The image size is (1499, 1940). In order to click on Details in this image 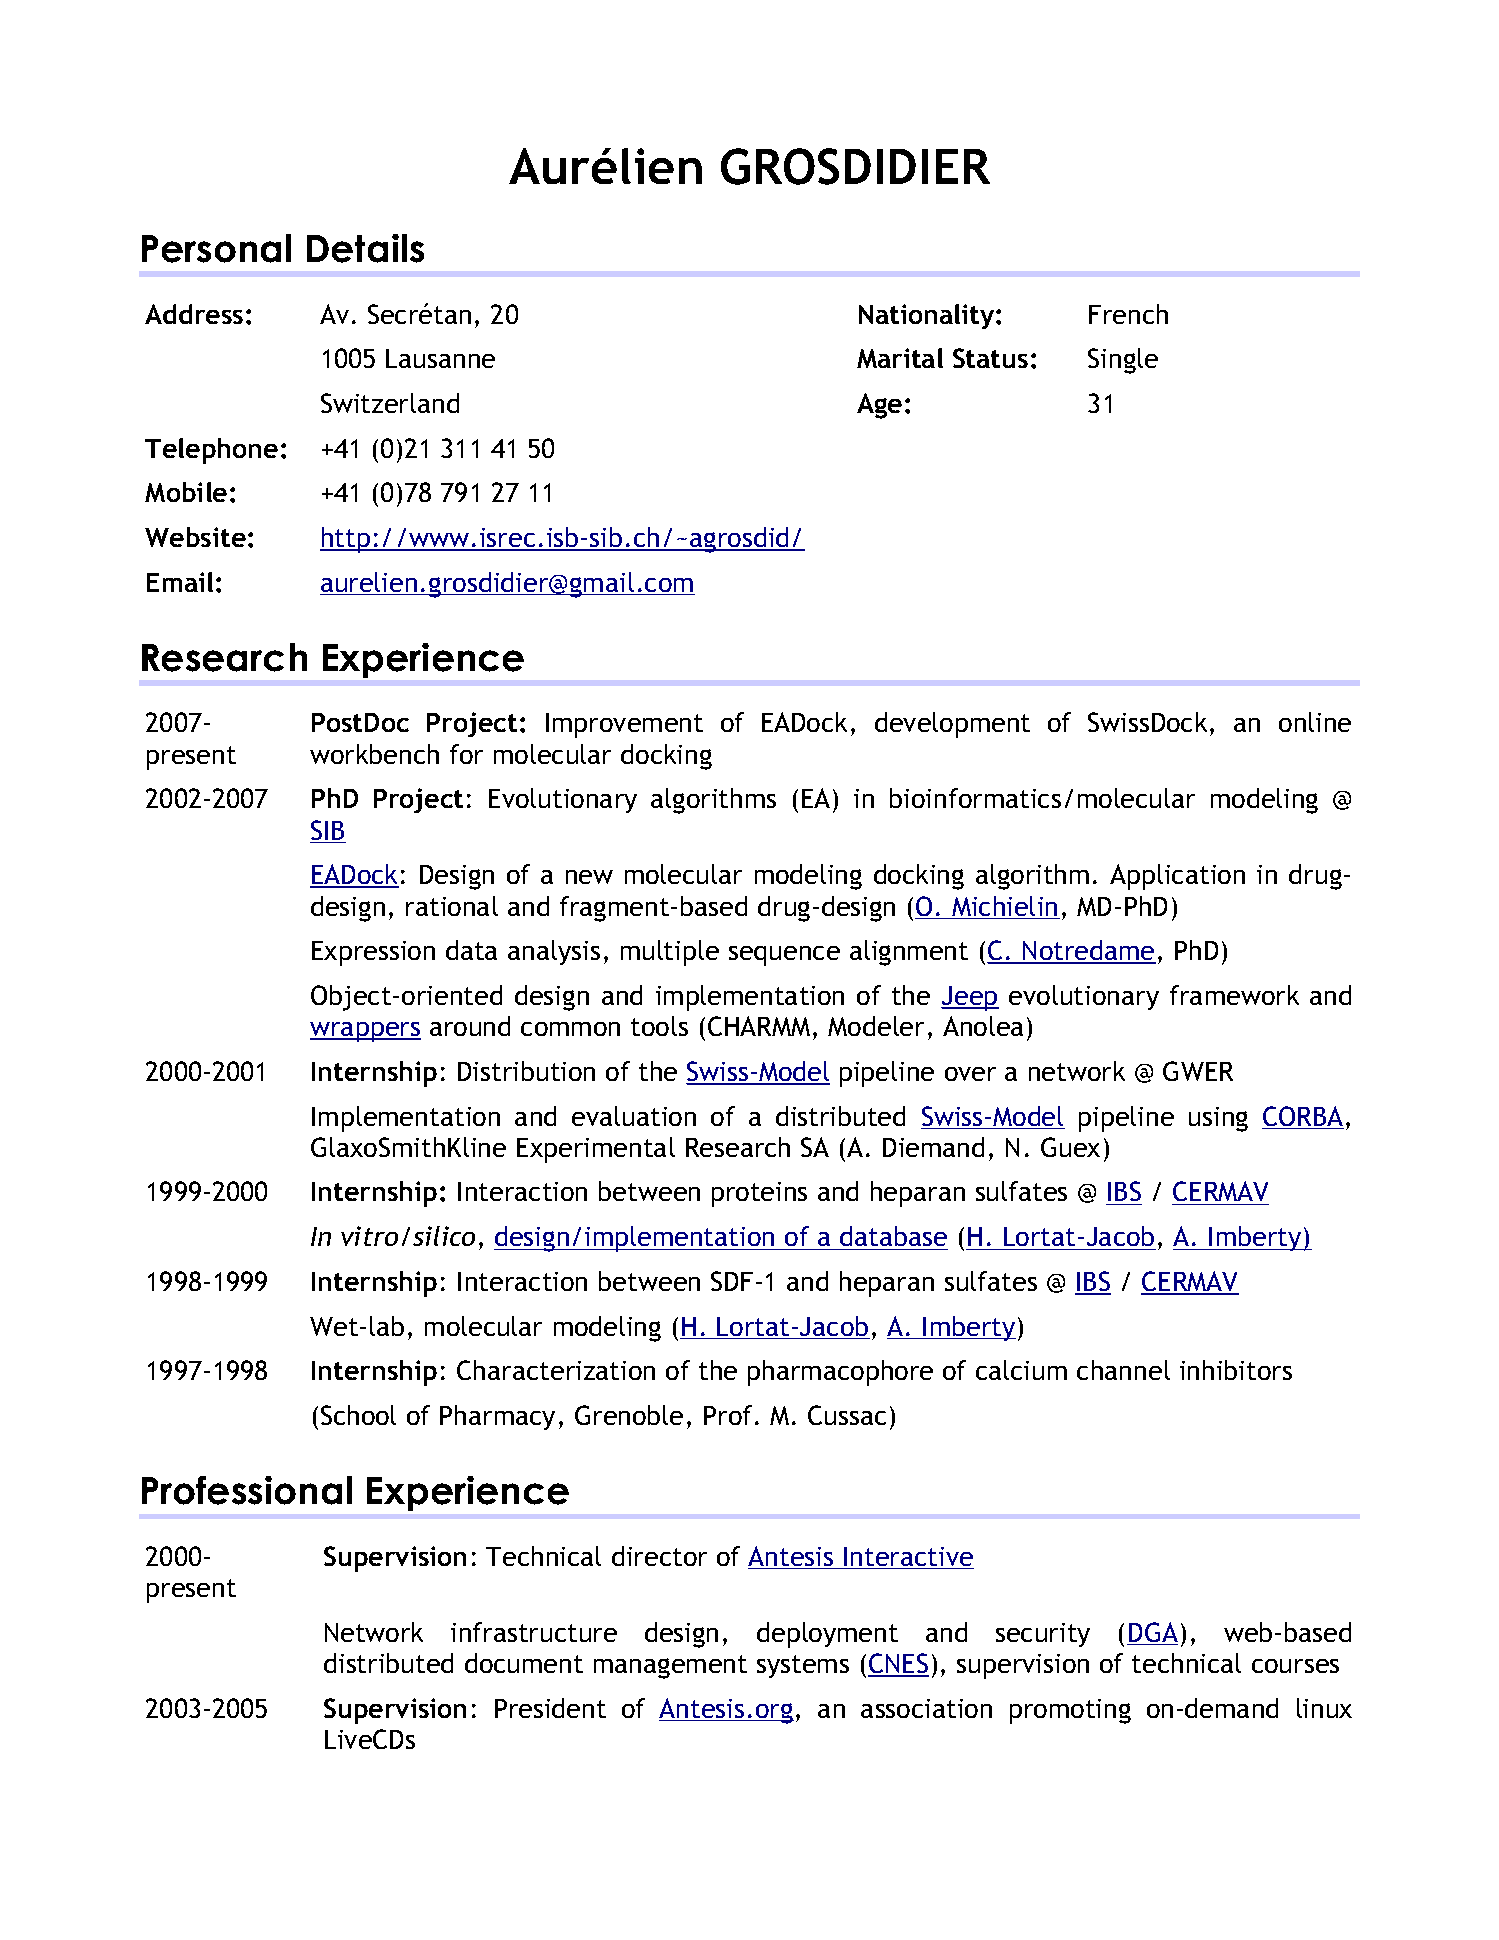, I will do `click(365, 248)`.
